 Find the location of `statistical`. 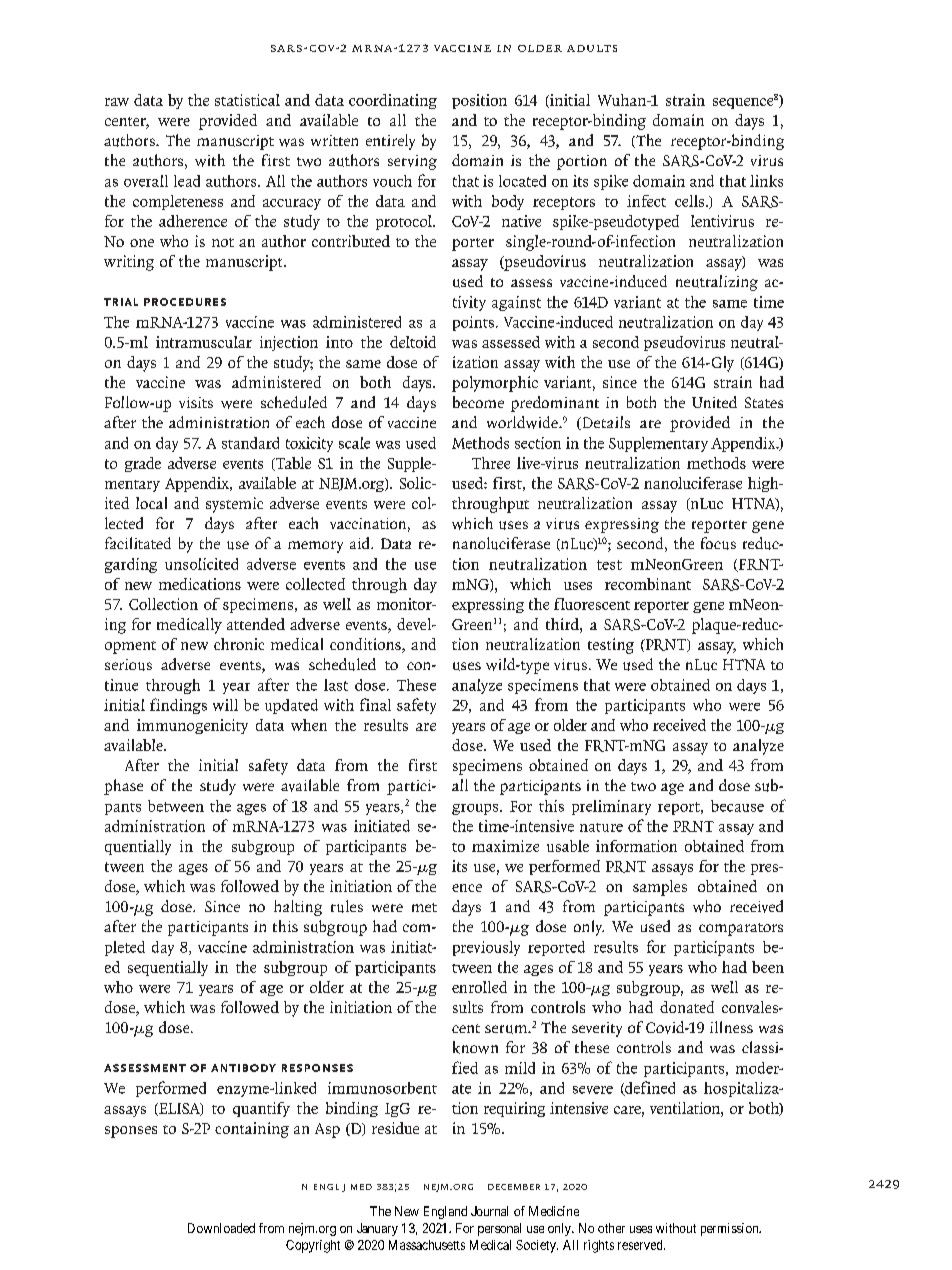

statistical is located at coordinates (247, 100).
